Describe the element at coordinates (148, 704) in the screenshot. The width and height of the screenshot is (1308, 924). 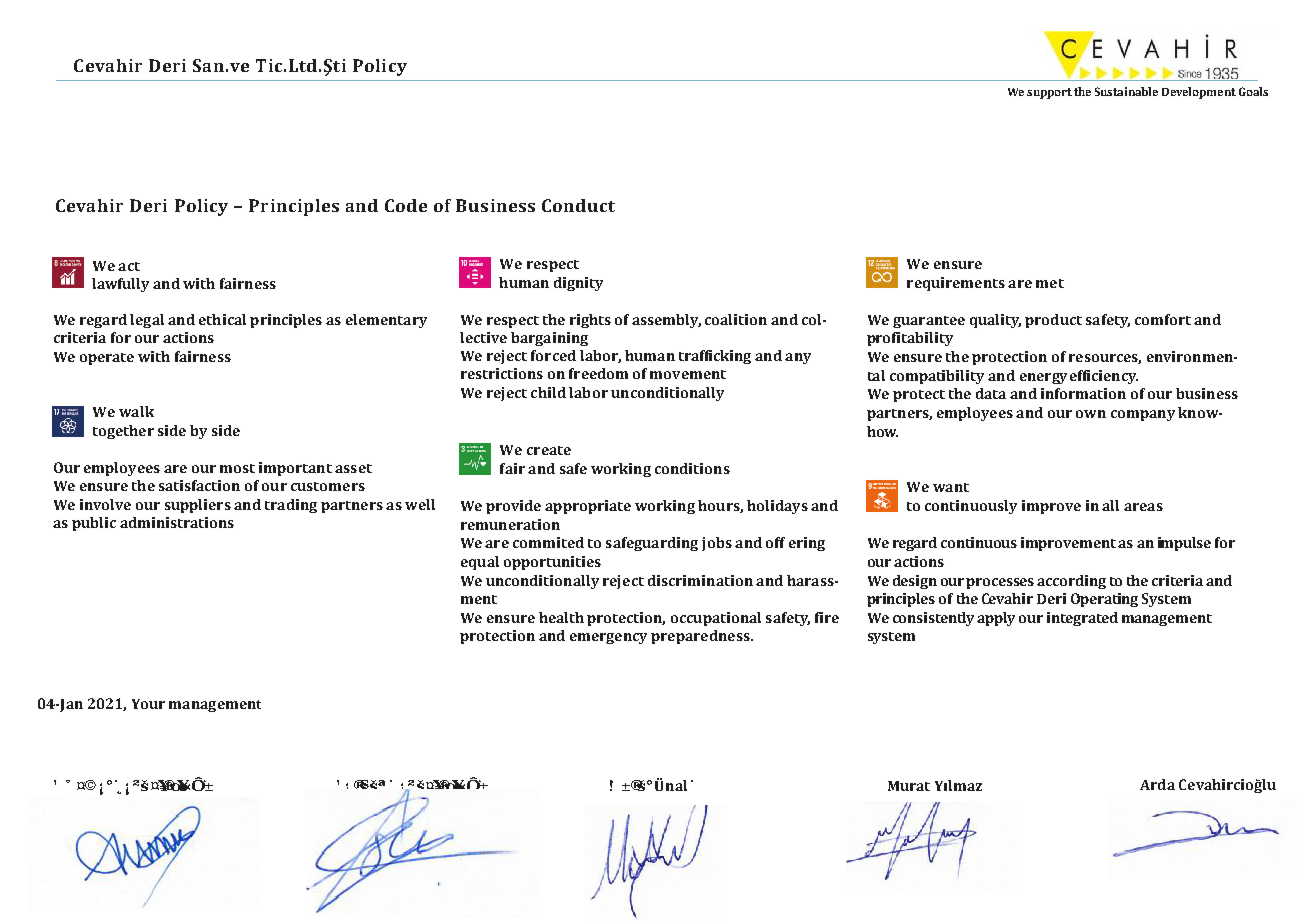
I see `Your` at that location.
